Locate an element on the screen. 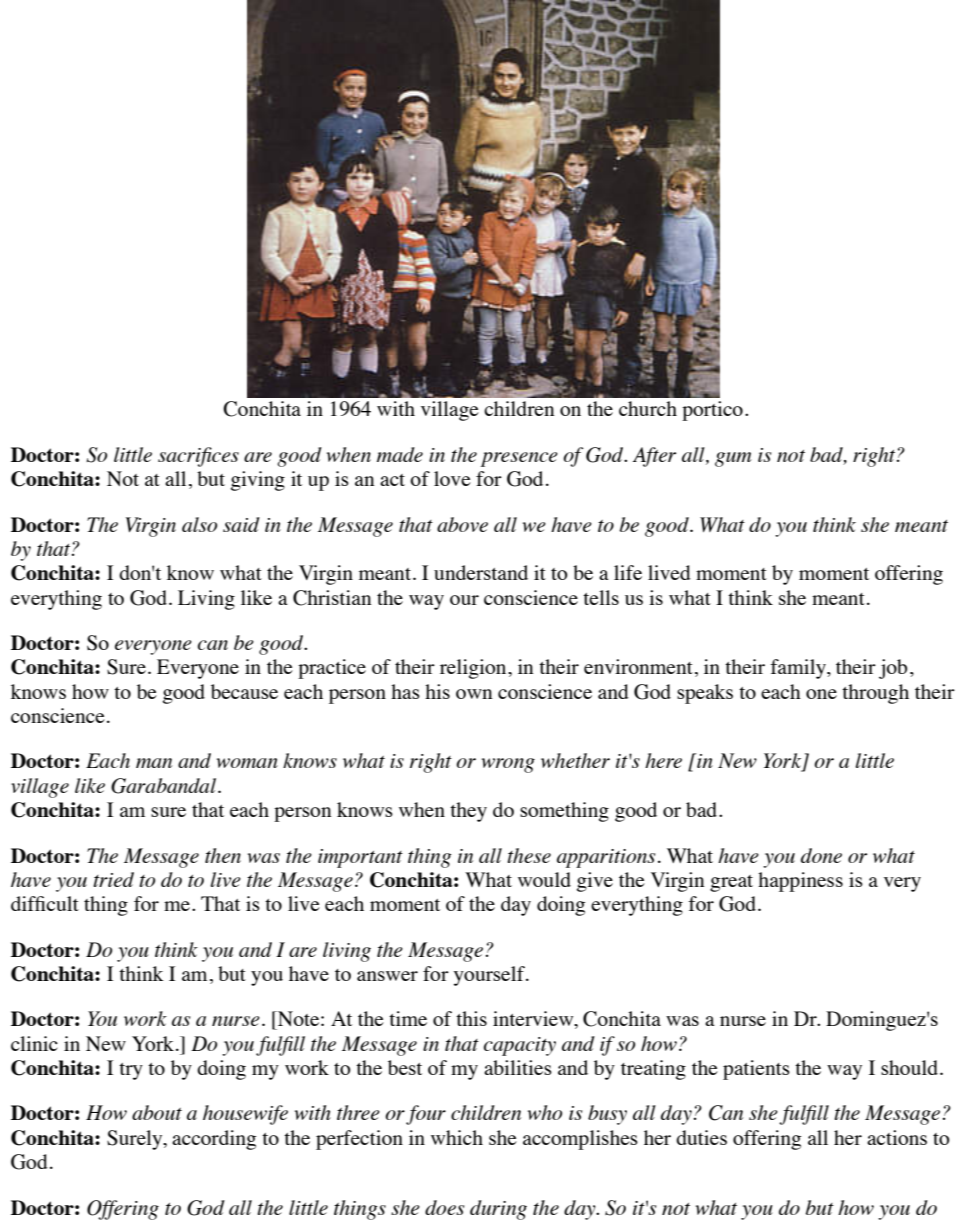 The width and height of the screenshot is (967, 1232). patients is located at coordinates (756, 1070).
